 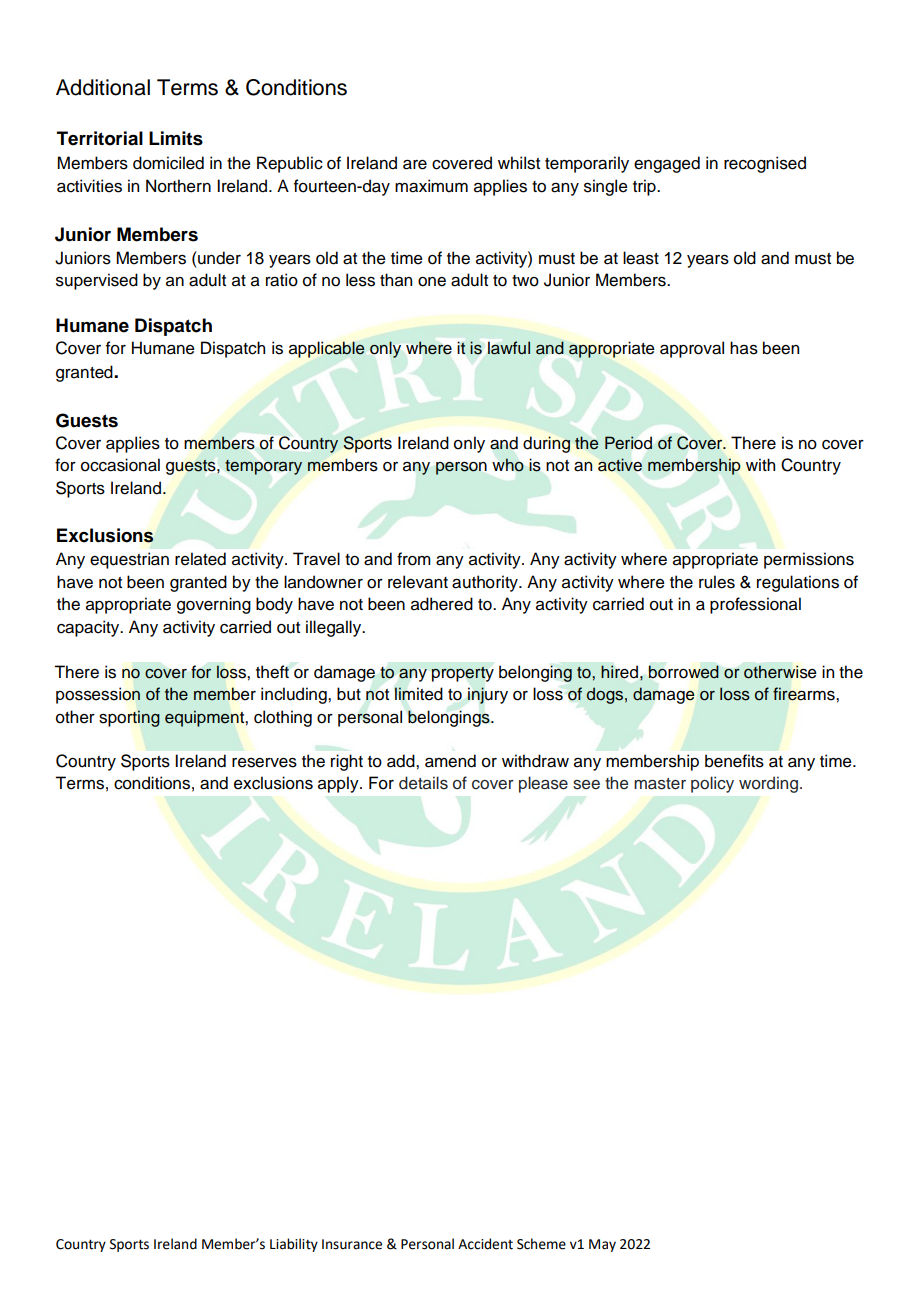 What do you see at coordinates (176, 138) in the image?
I see `Limits` at bounding box center [176, 138].
